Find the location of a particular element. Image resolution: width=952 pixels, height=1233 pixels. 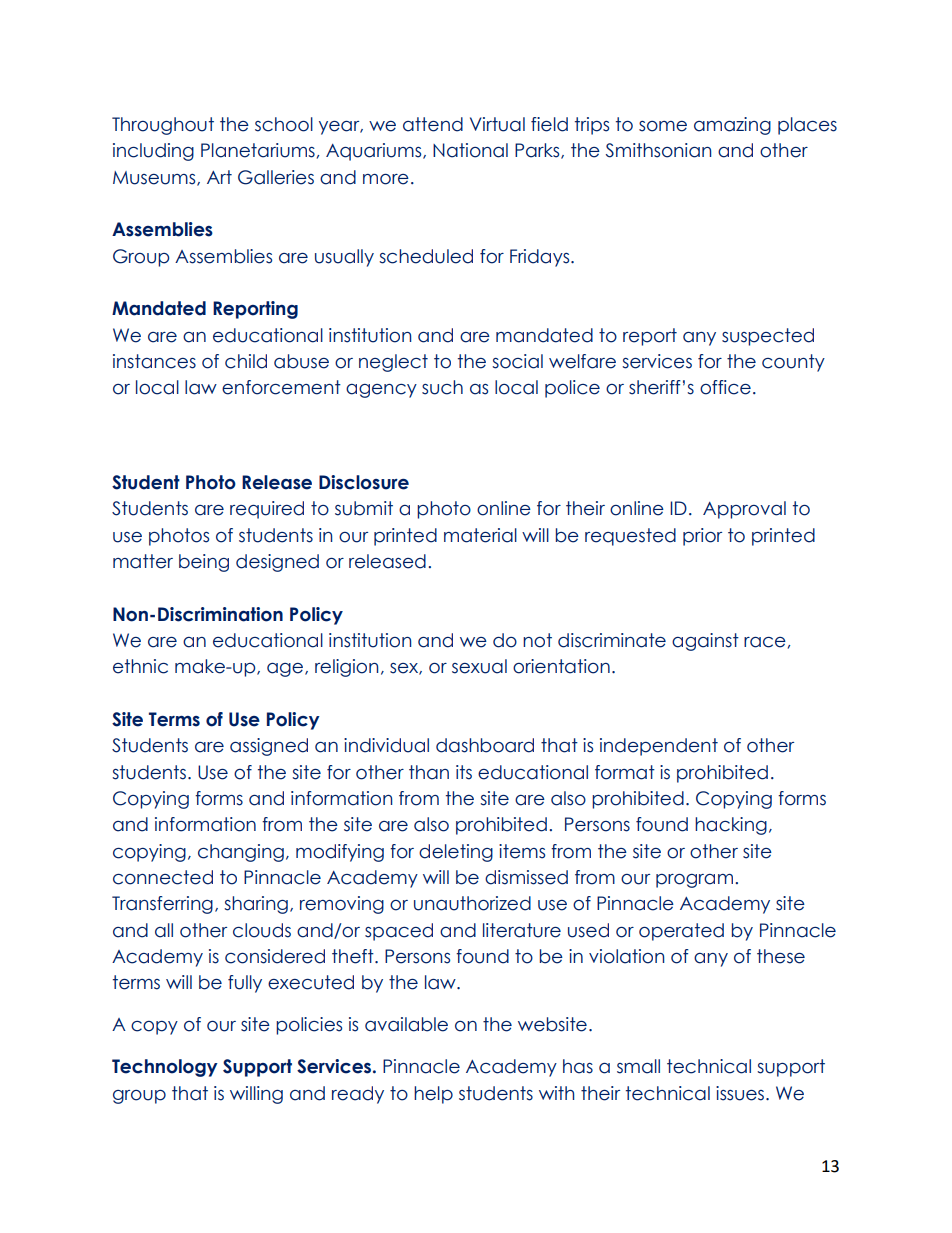

Approval is located at coordinates (744, 510).
